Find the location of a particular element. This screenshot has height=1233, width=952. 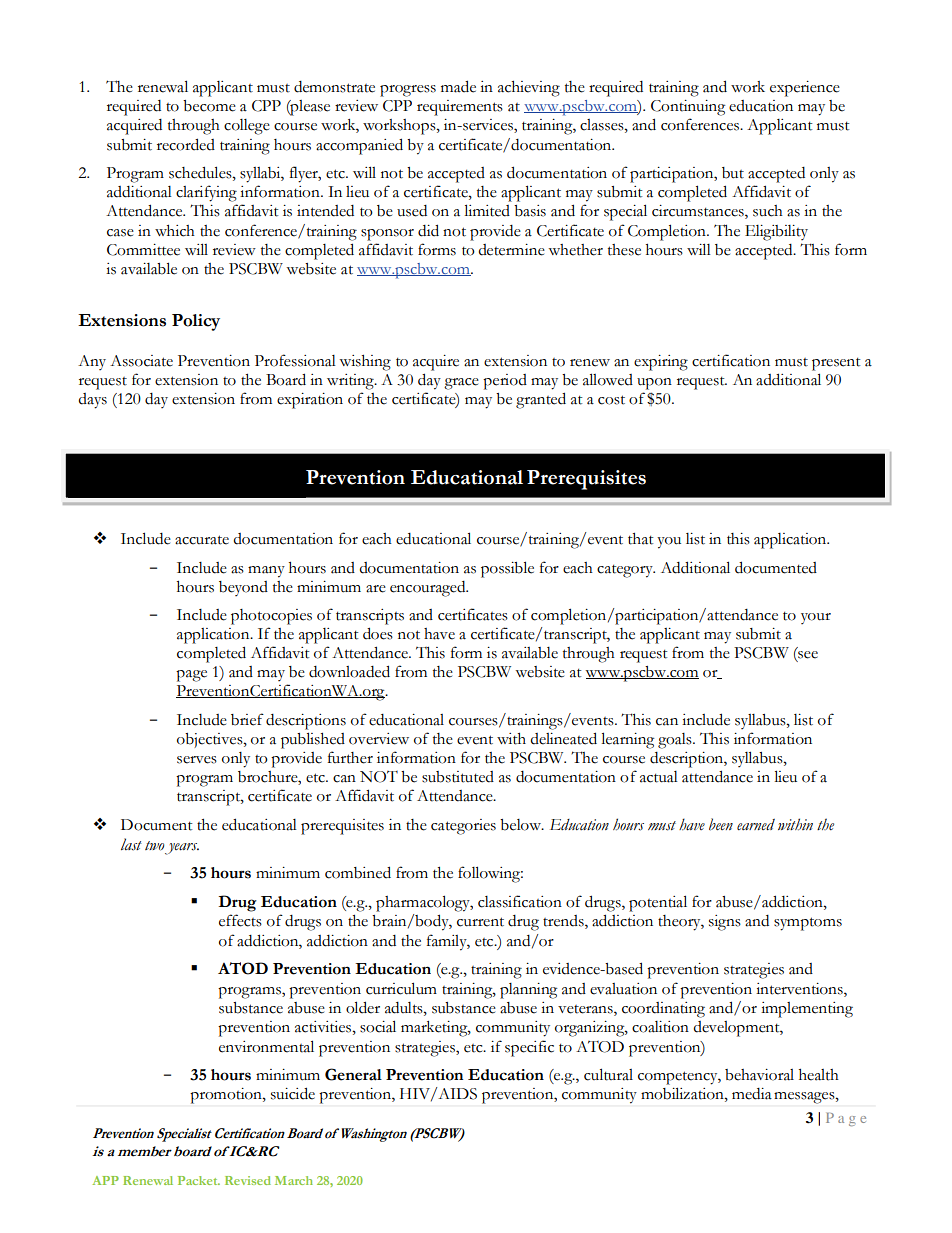

grace is located at coordinates (461, 384).
